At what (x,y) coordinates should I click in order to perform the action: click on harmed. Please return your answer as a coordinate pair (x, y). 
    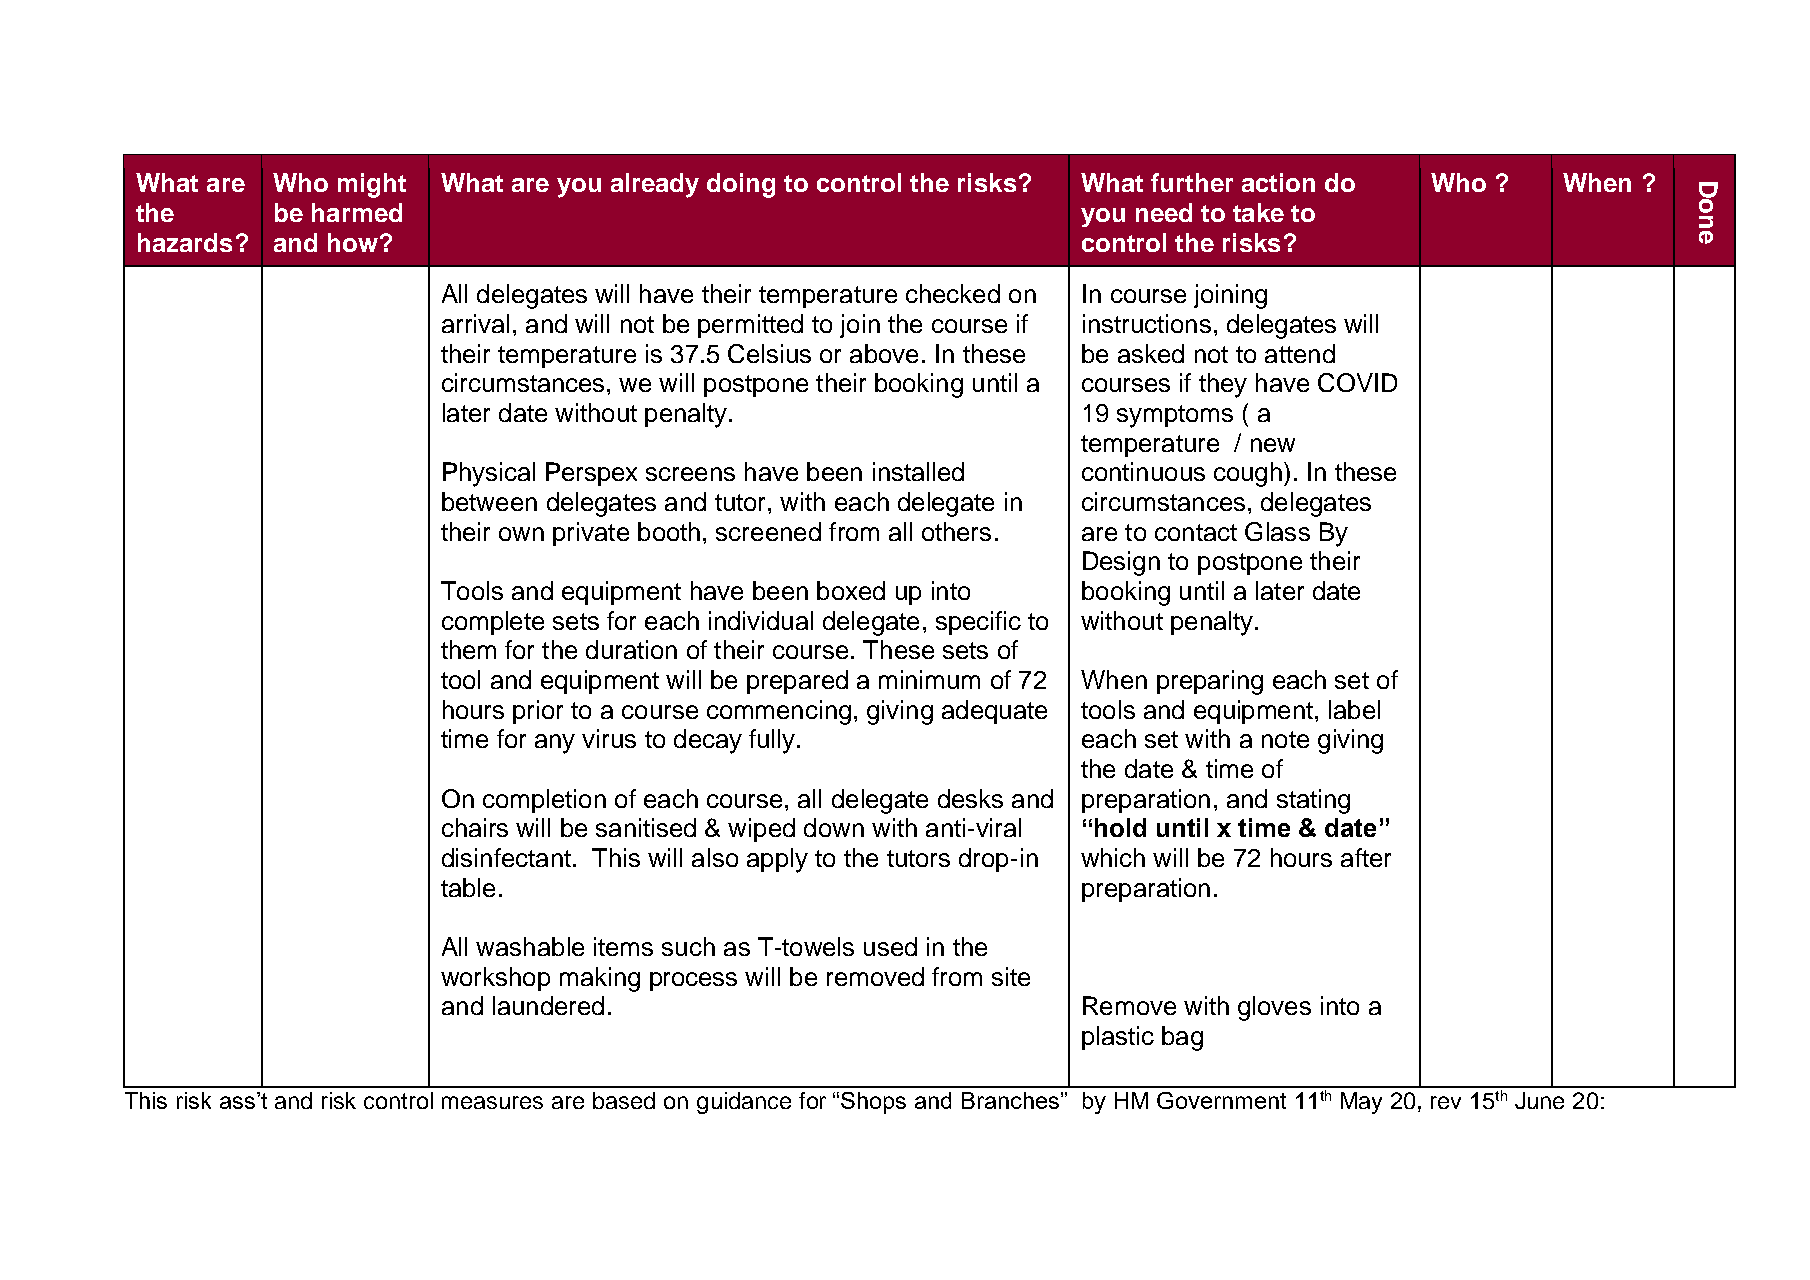
    Looking at the image, I should click on (357, 212).
